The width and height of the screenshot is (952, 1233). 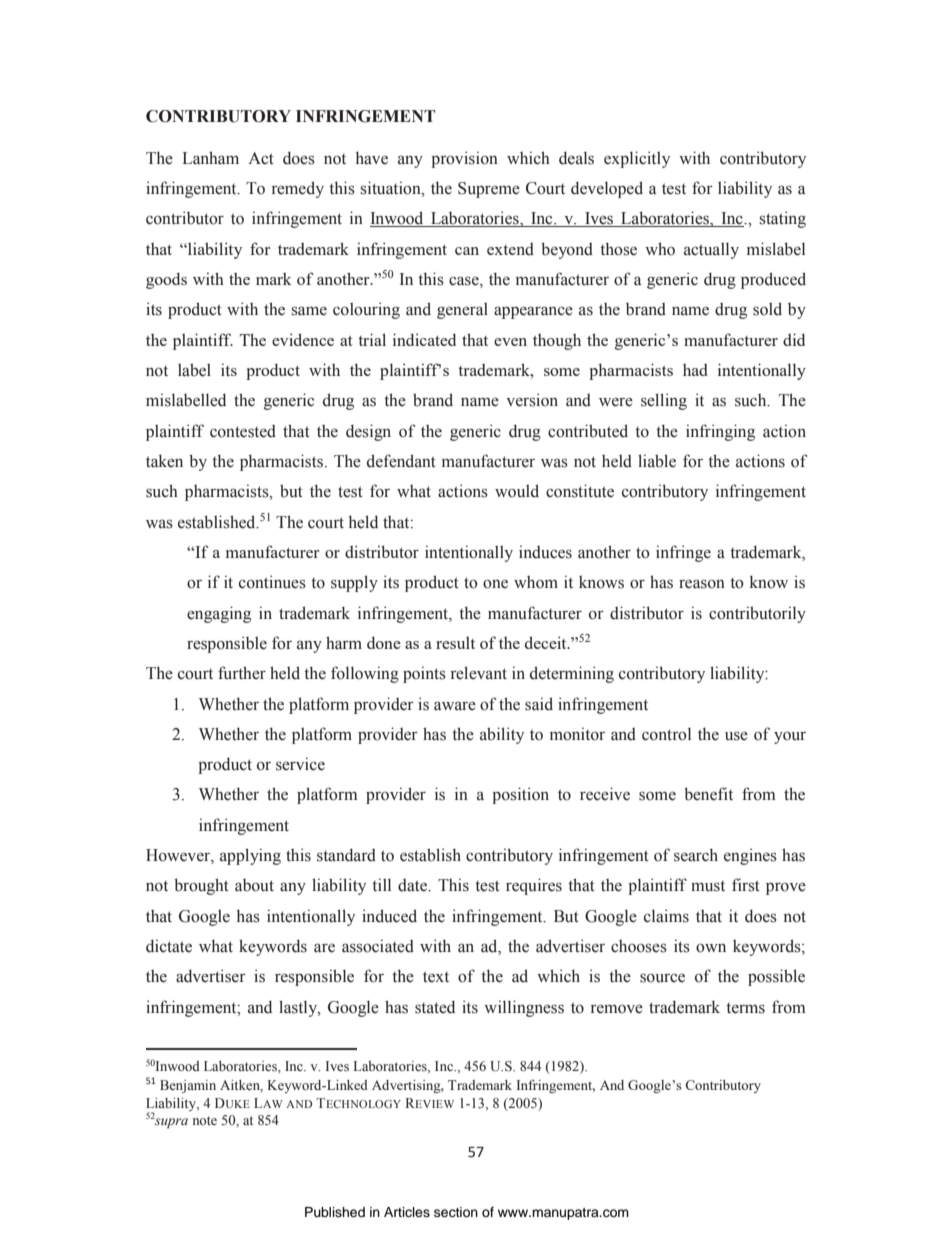 I want to click on actually, so click(x=711, y=250).
